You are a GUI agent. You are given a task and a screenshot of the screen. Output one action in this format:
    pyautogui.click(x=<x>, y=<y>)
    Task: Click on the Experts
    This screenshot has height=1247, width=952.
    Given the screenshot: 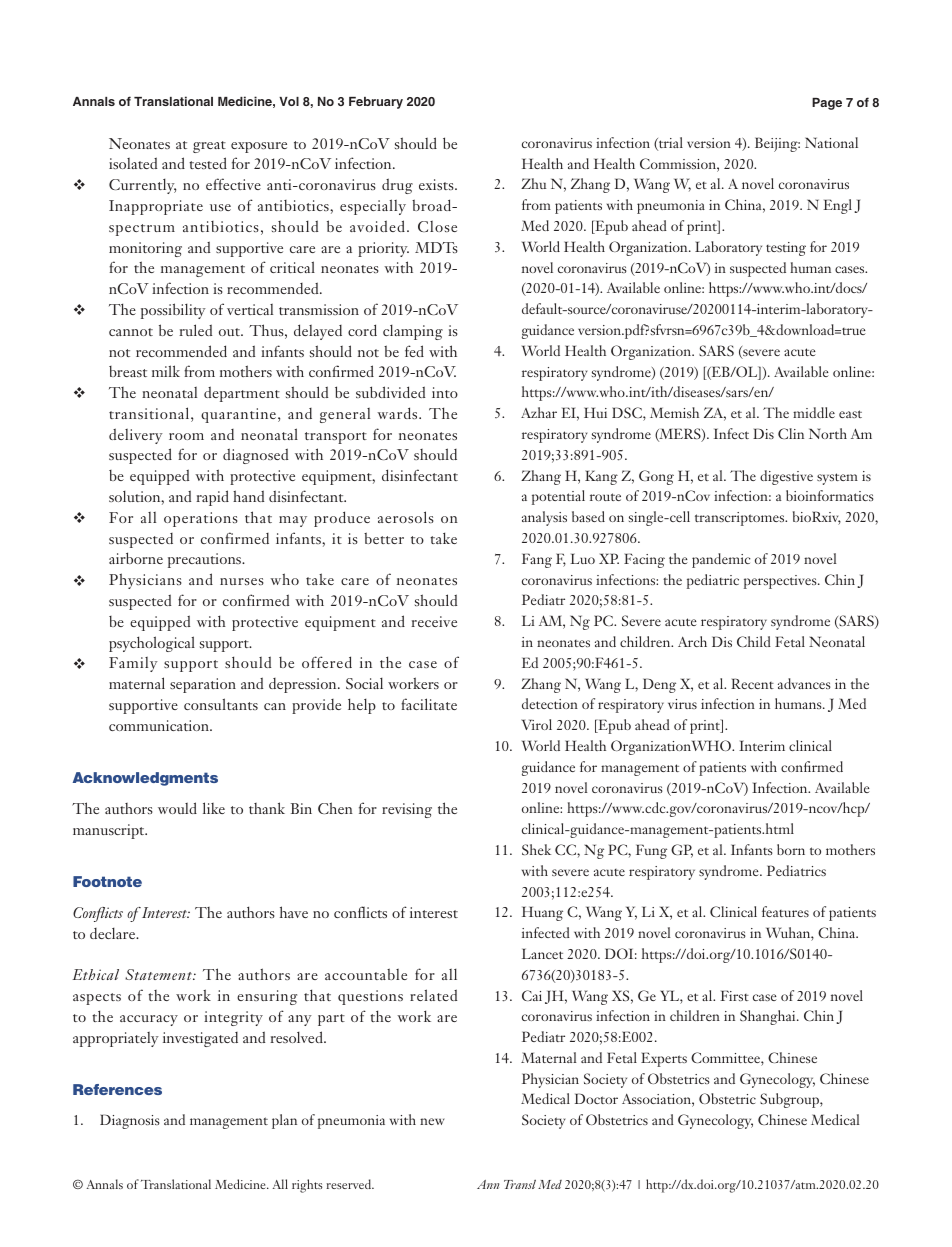 What is the action you would take?
    pyautogui.click(x=664, y=1059)
